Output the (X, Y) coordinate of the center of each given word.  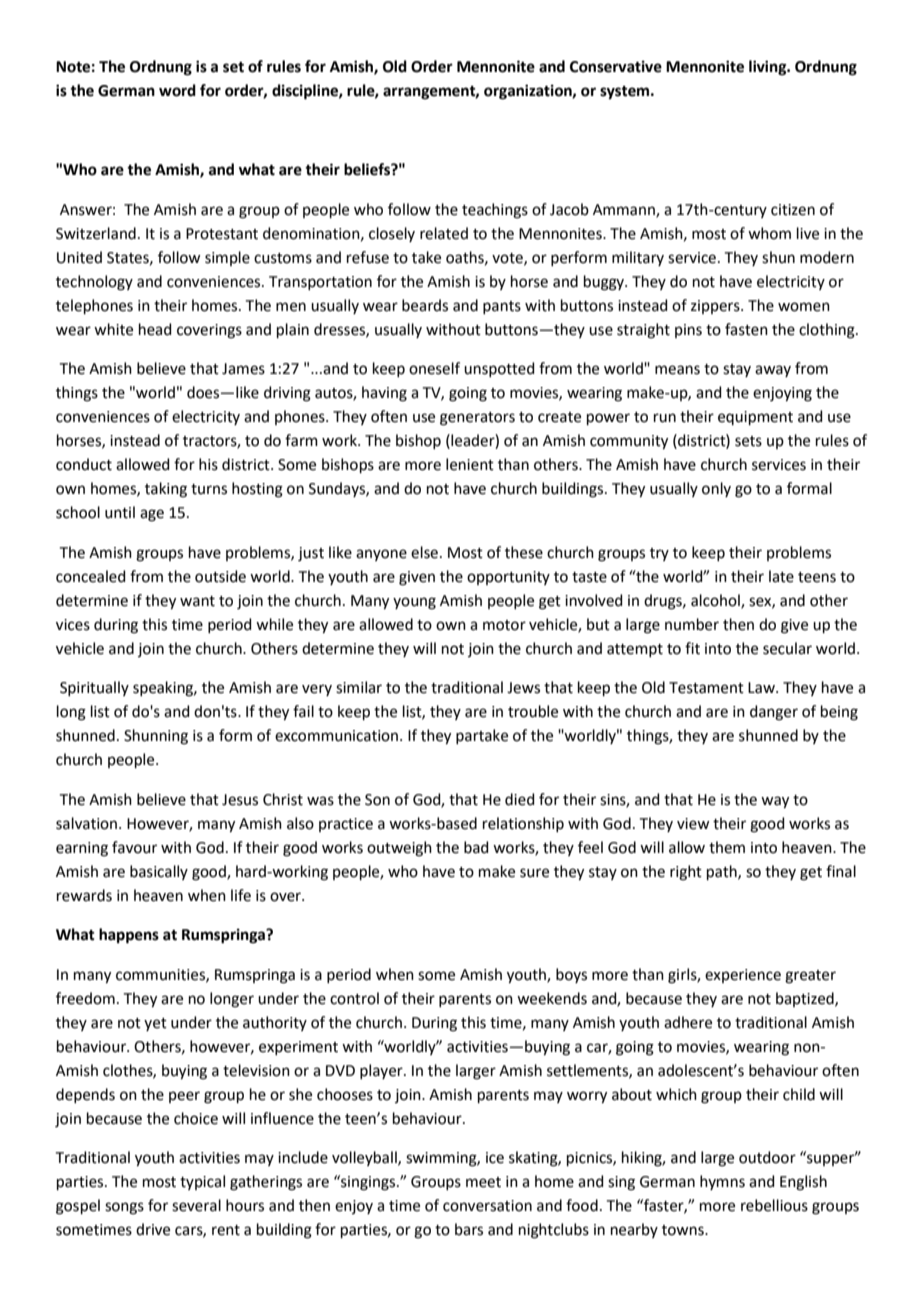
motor (504, 625)
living (769, 68)
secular (787, 648)
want (197, 601)
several (196, 1205)
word (177, 90)
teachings (495, 211)
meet (483, 1182)
